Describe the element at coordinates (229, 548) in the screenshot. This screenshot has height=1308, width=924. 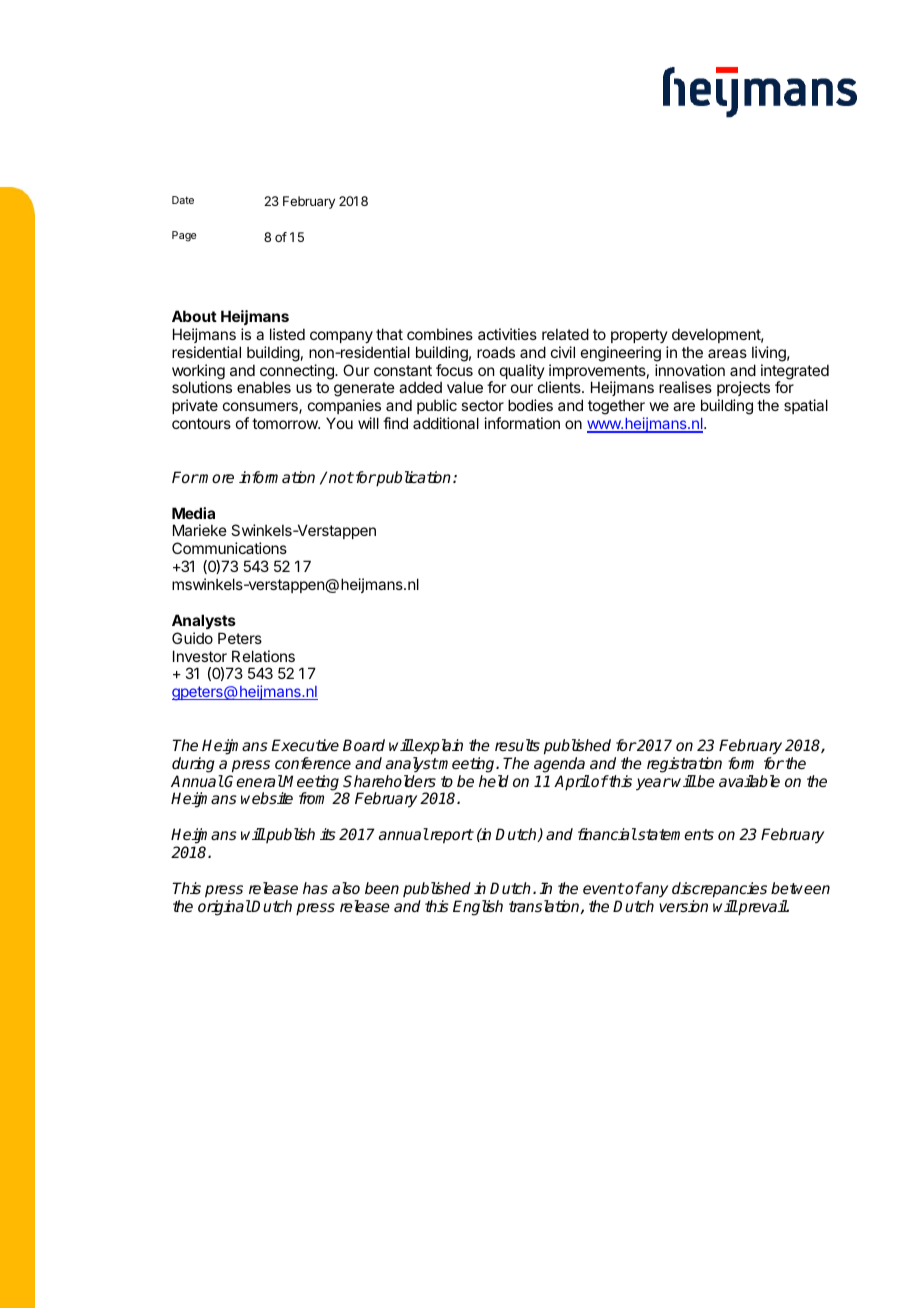
I see `Communications` at that location.
